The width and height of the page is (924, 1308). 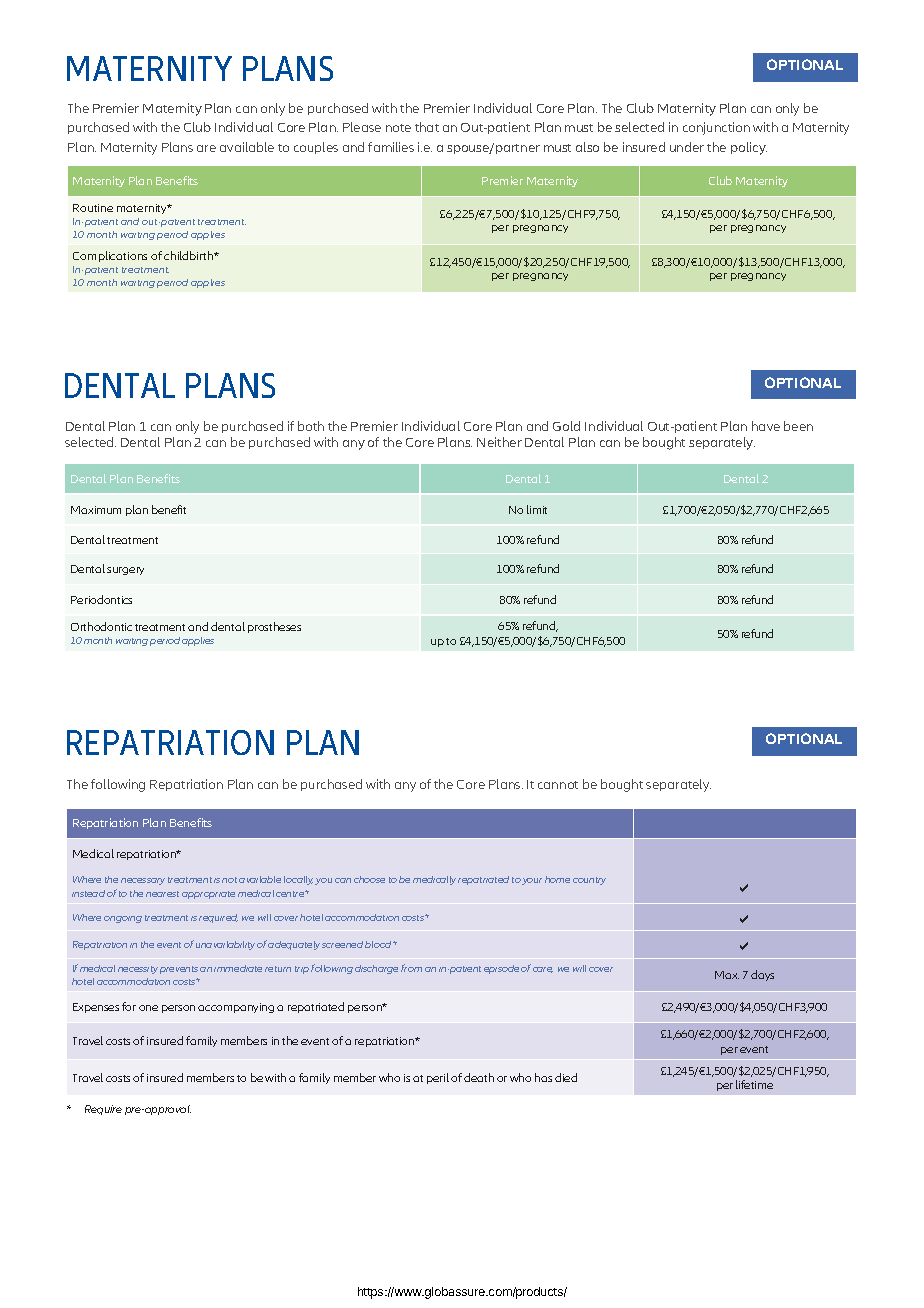 What do you see at coordinates (558, 785) in the page?
I see `cannot` at bounding box center [558, 785].
